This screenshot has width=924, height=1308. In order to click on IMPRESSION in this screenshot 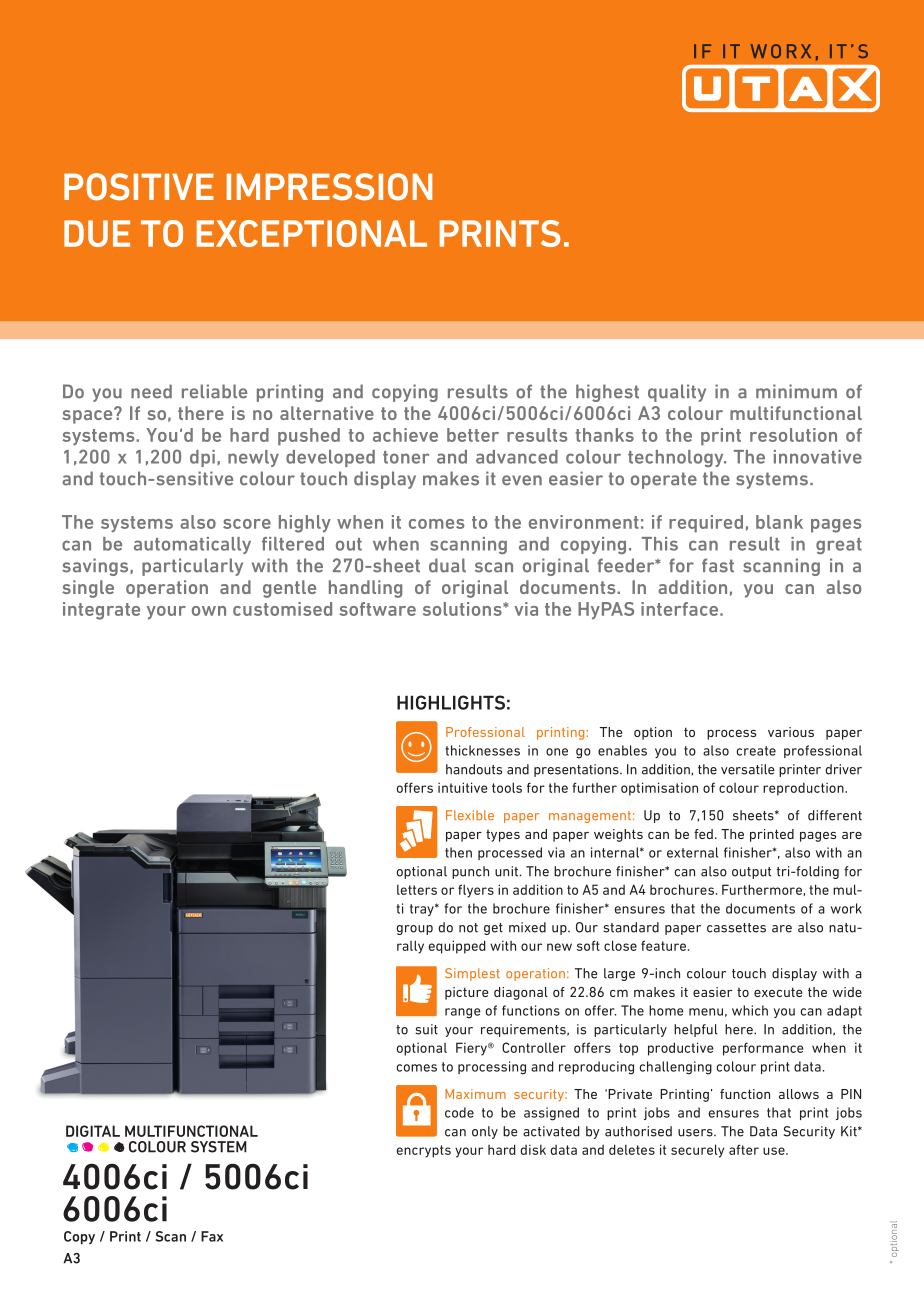, I will do `click(329, 187)`.
